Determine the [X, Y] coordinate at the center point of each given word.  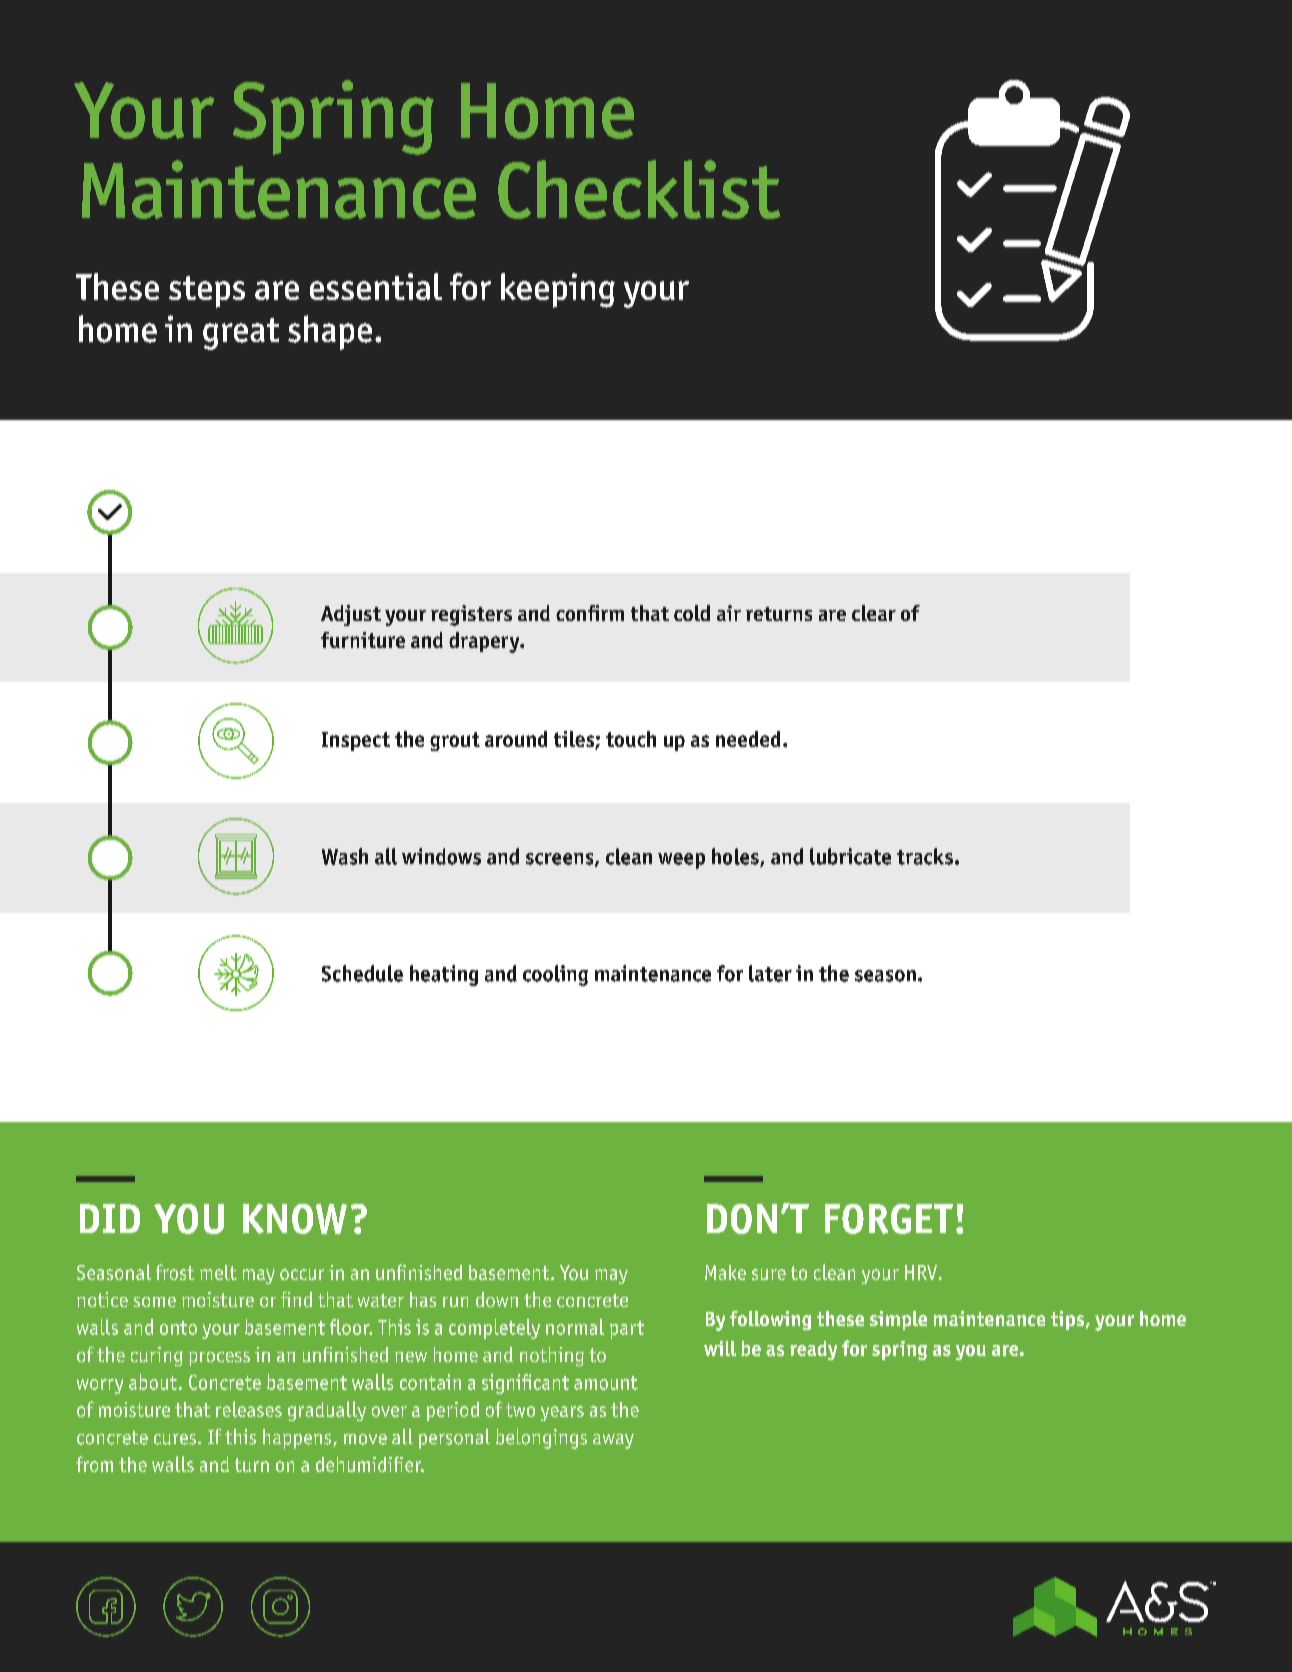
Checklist [639, 189]
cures [175, 1439]
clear [874, 613]
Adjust [351, 615]
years [562, 1413]
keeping [558, 290]
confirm [590, 613]
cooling [555, 975]
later [770, 973]
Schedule [362, 973]
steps [207, 292]
